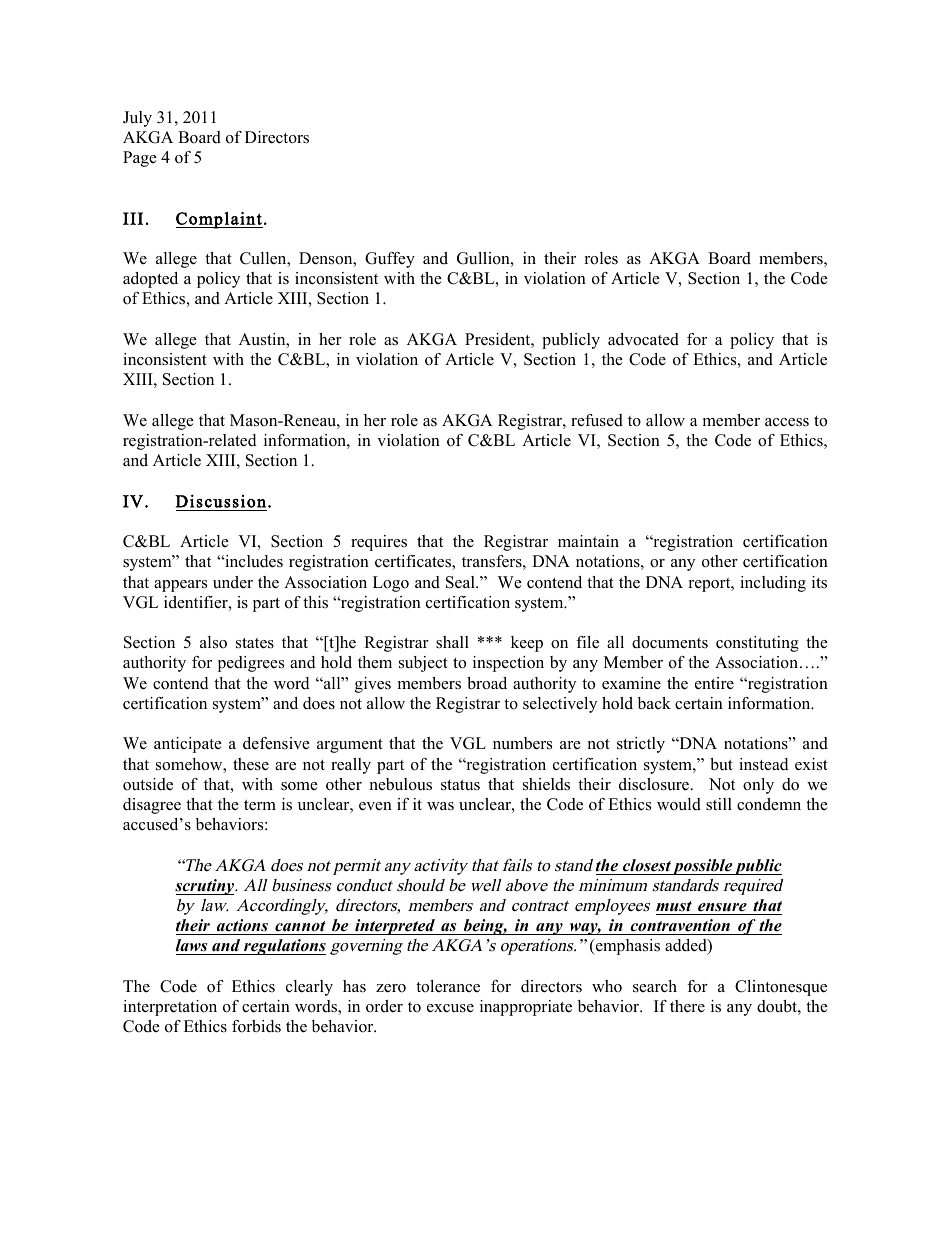 This page has height=1233, width=952. What do you see at coordinates (219, 220) in the page?
I see `Complaint` at bounding box center [219, 220].
